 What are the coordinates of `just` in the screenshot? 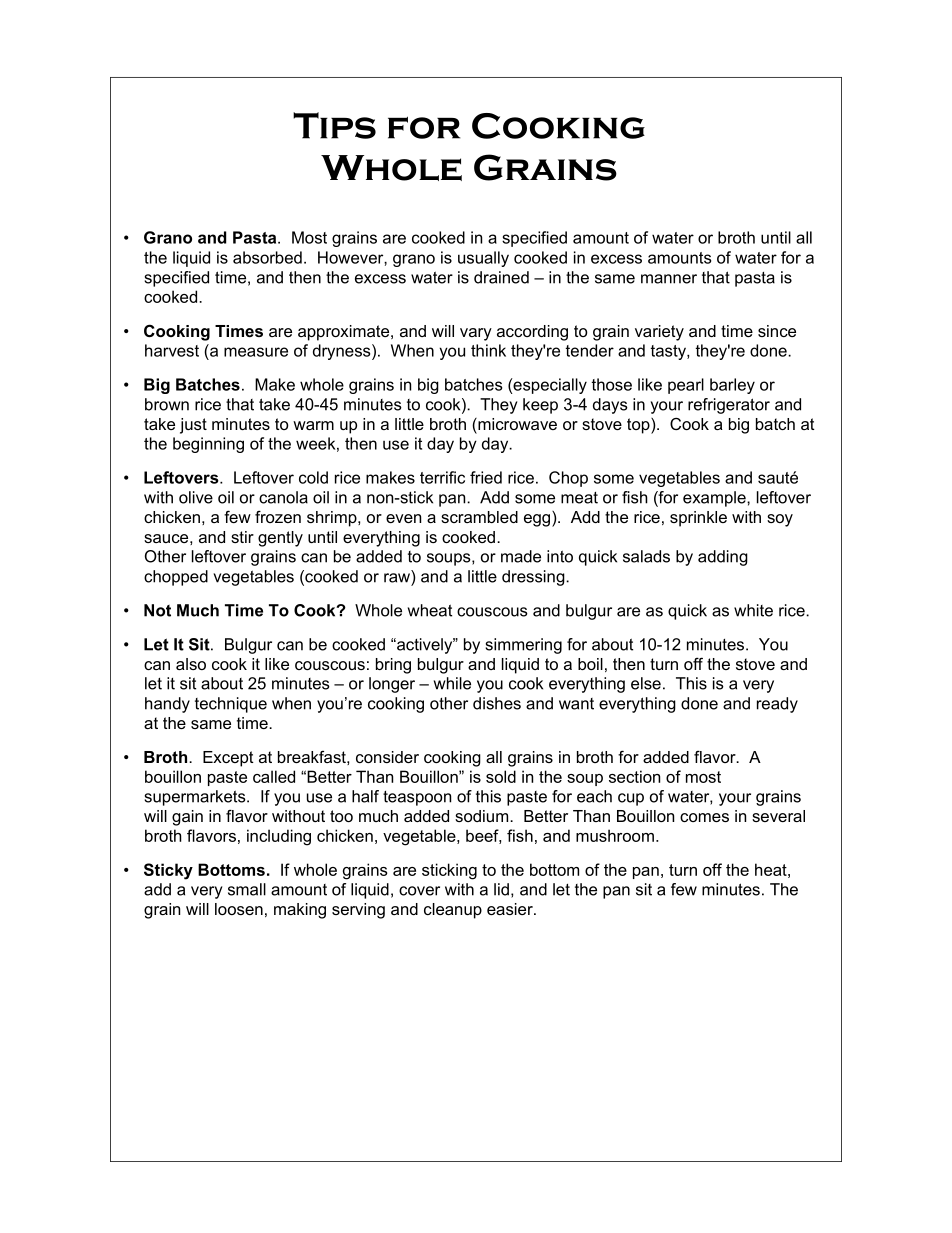 It's located at (193, 426).
